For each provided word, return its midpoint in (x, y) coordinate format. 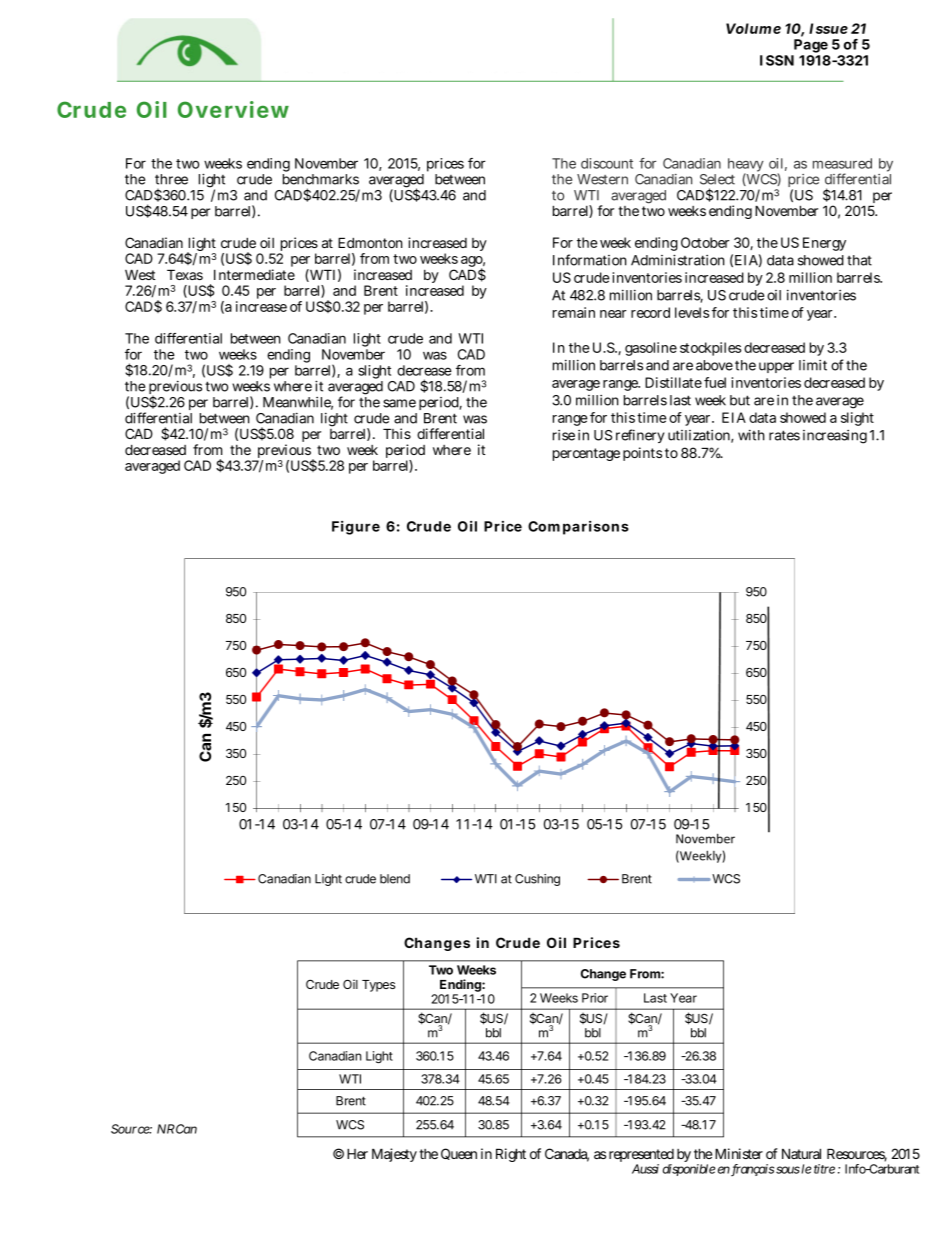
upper (776, 367)
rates (784, 435)
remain (574, 312)
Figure (356, 528)
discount (607, 163)
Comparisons (578, 528)
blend (395, 879)
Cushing (537, 880)
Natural (801, 1153)
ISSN (777, 60)
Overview (233, 109)
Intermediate (254, 274)
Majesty (394, 1155)
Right (511, 1155)
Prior (595, 998)
